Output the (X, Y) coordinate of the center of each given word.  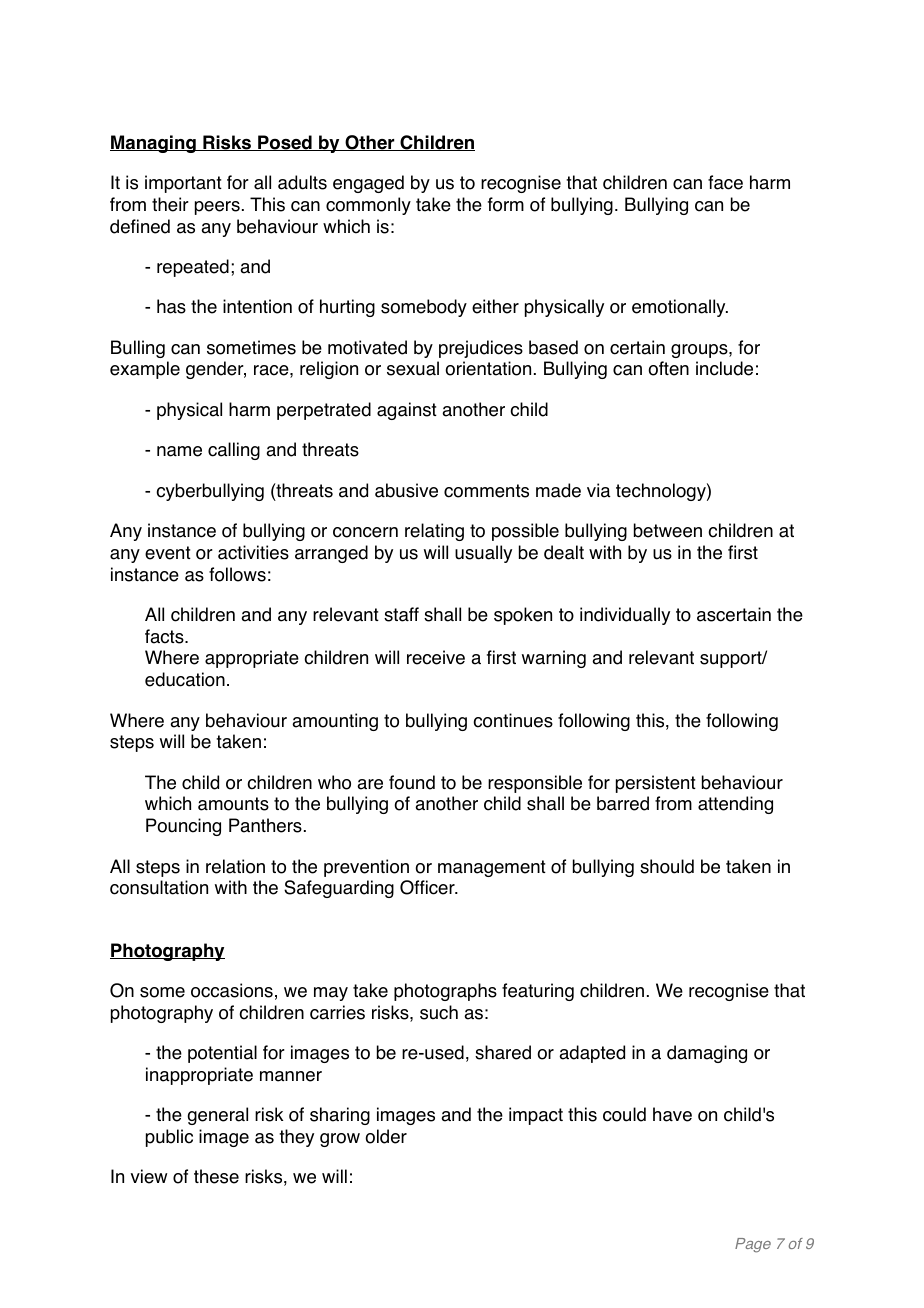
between (668, 530)
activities (253, 552)
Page (753, 1245)
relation (235, 866)
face (725, 182)
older (386, 1136)
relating (434, 532)
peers (217, 208)
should (667, 866)
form (506, 204)
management (492, 868)
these (216, 1176)
